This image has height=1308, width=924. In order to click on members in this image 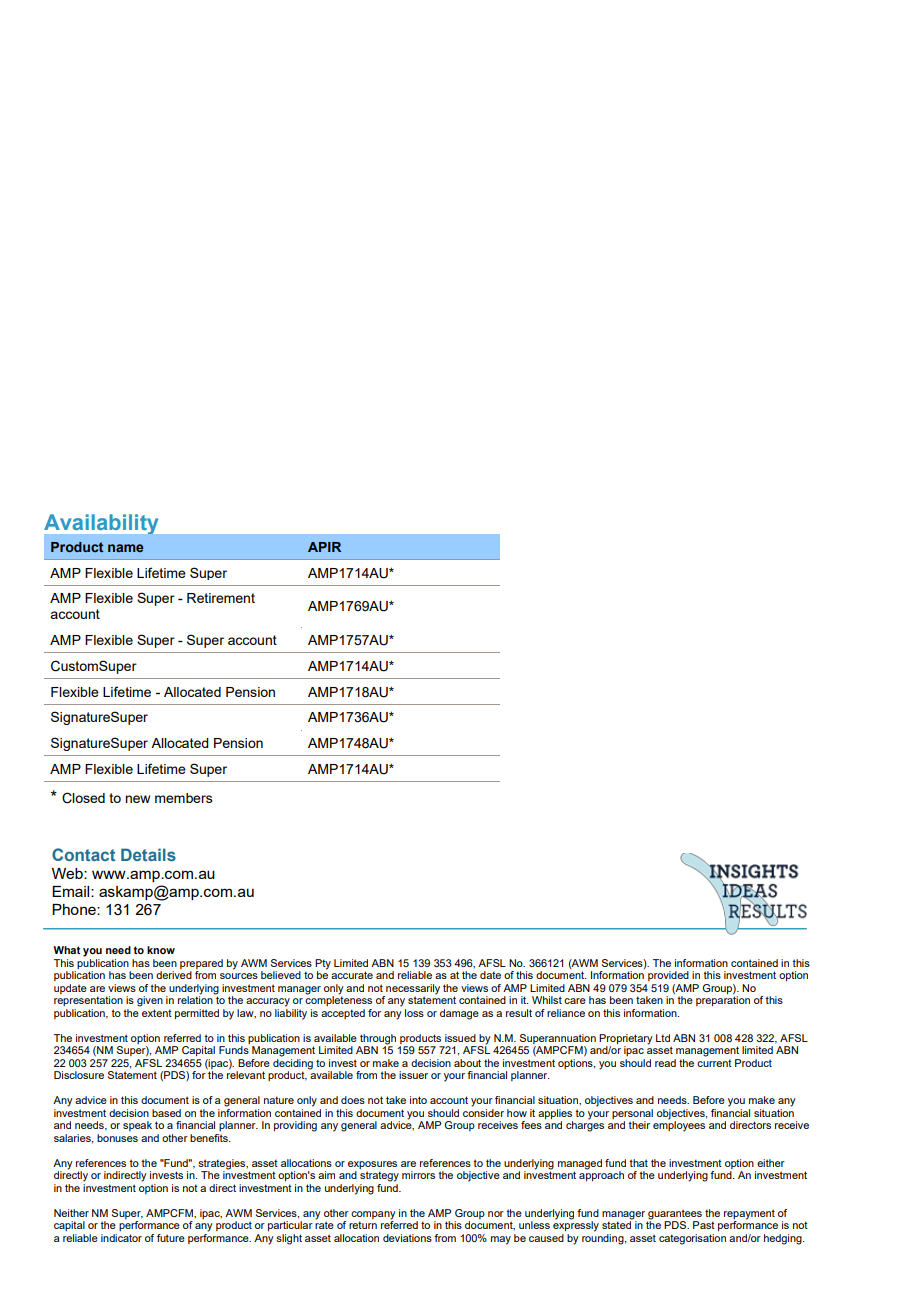, I will do `click(184, 798)`.
